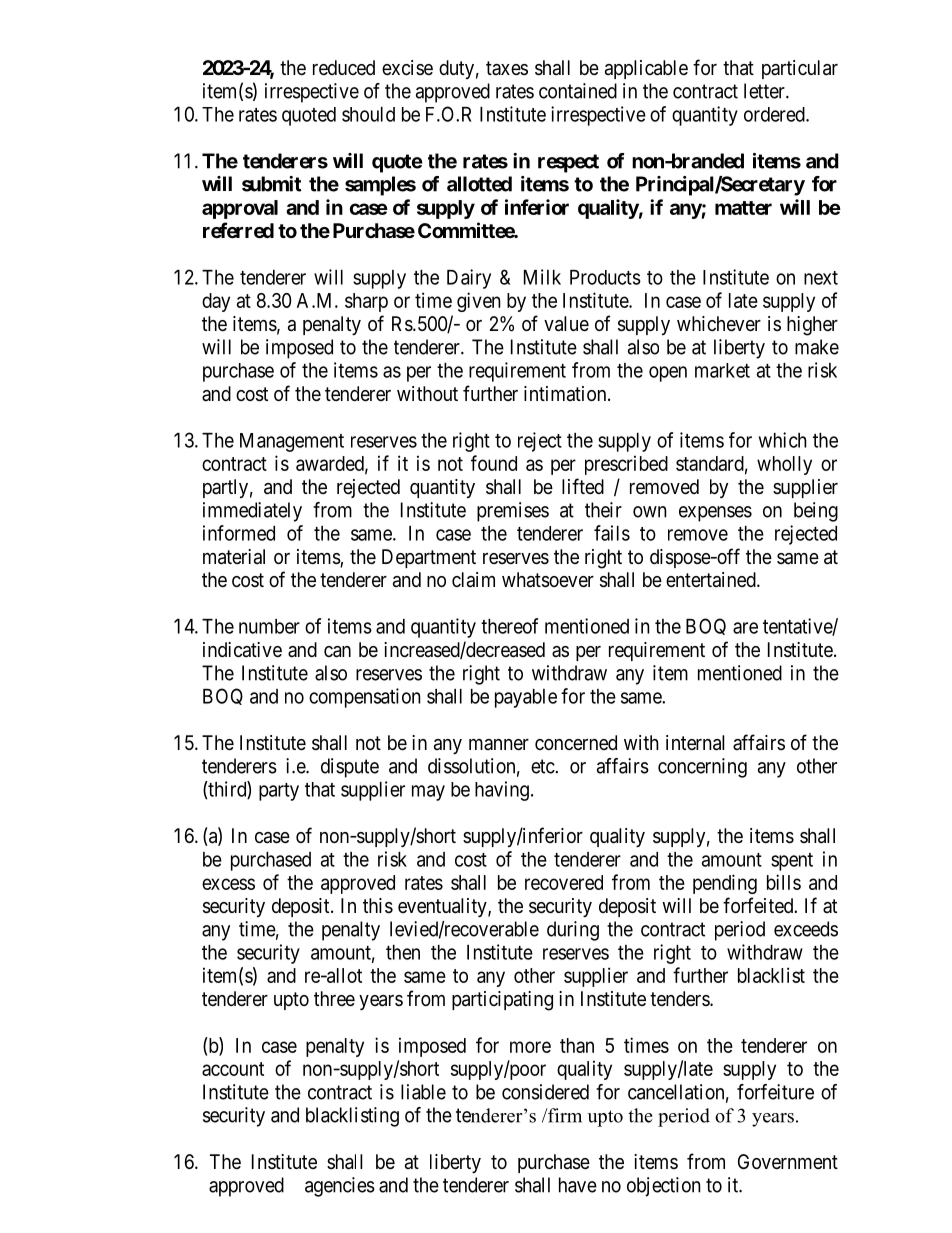 This image has height=1233, width=952. What do you see at coordinates (292, 442) in the image?
I see `Management` at bounding box center [292, 442].
